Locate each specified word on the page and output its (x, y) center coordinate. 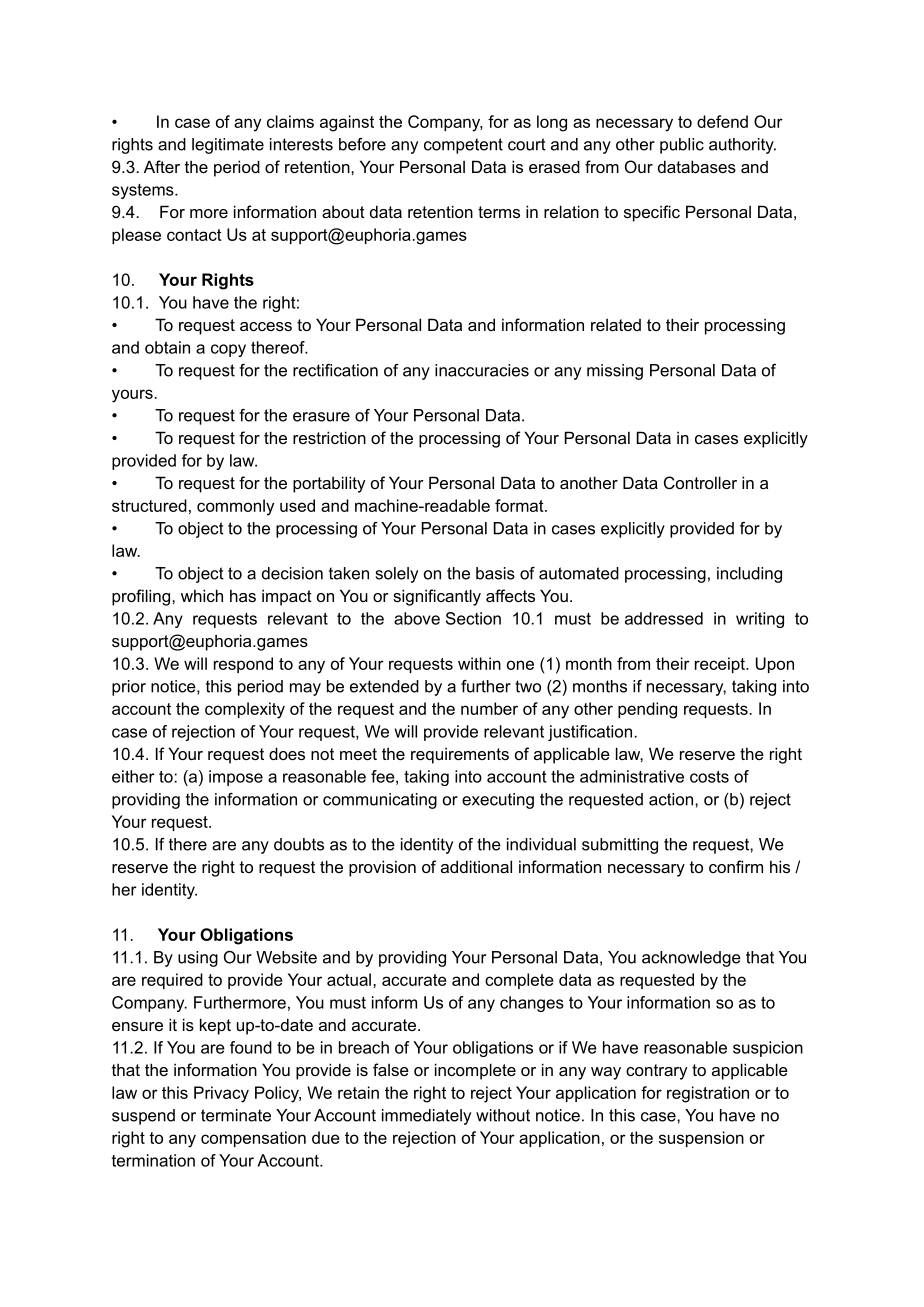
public (682, 146)
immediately (426, 1117)
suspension (701, 1139)
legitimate (228, 146)
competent (463, 146)
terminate (236, 1115)
